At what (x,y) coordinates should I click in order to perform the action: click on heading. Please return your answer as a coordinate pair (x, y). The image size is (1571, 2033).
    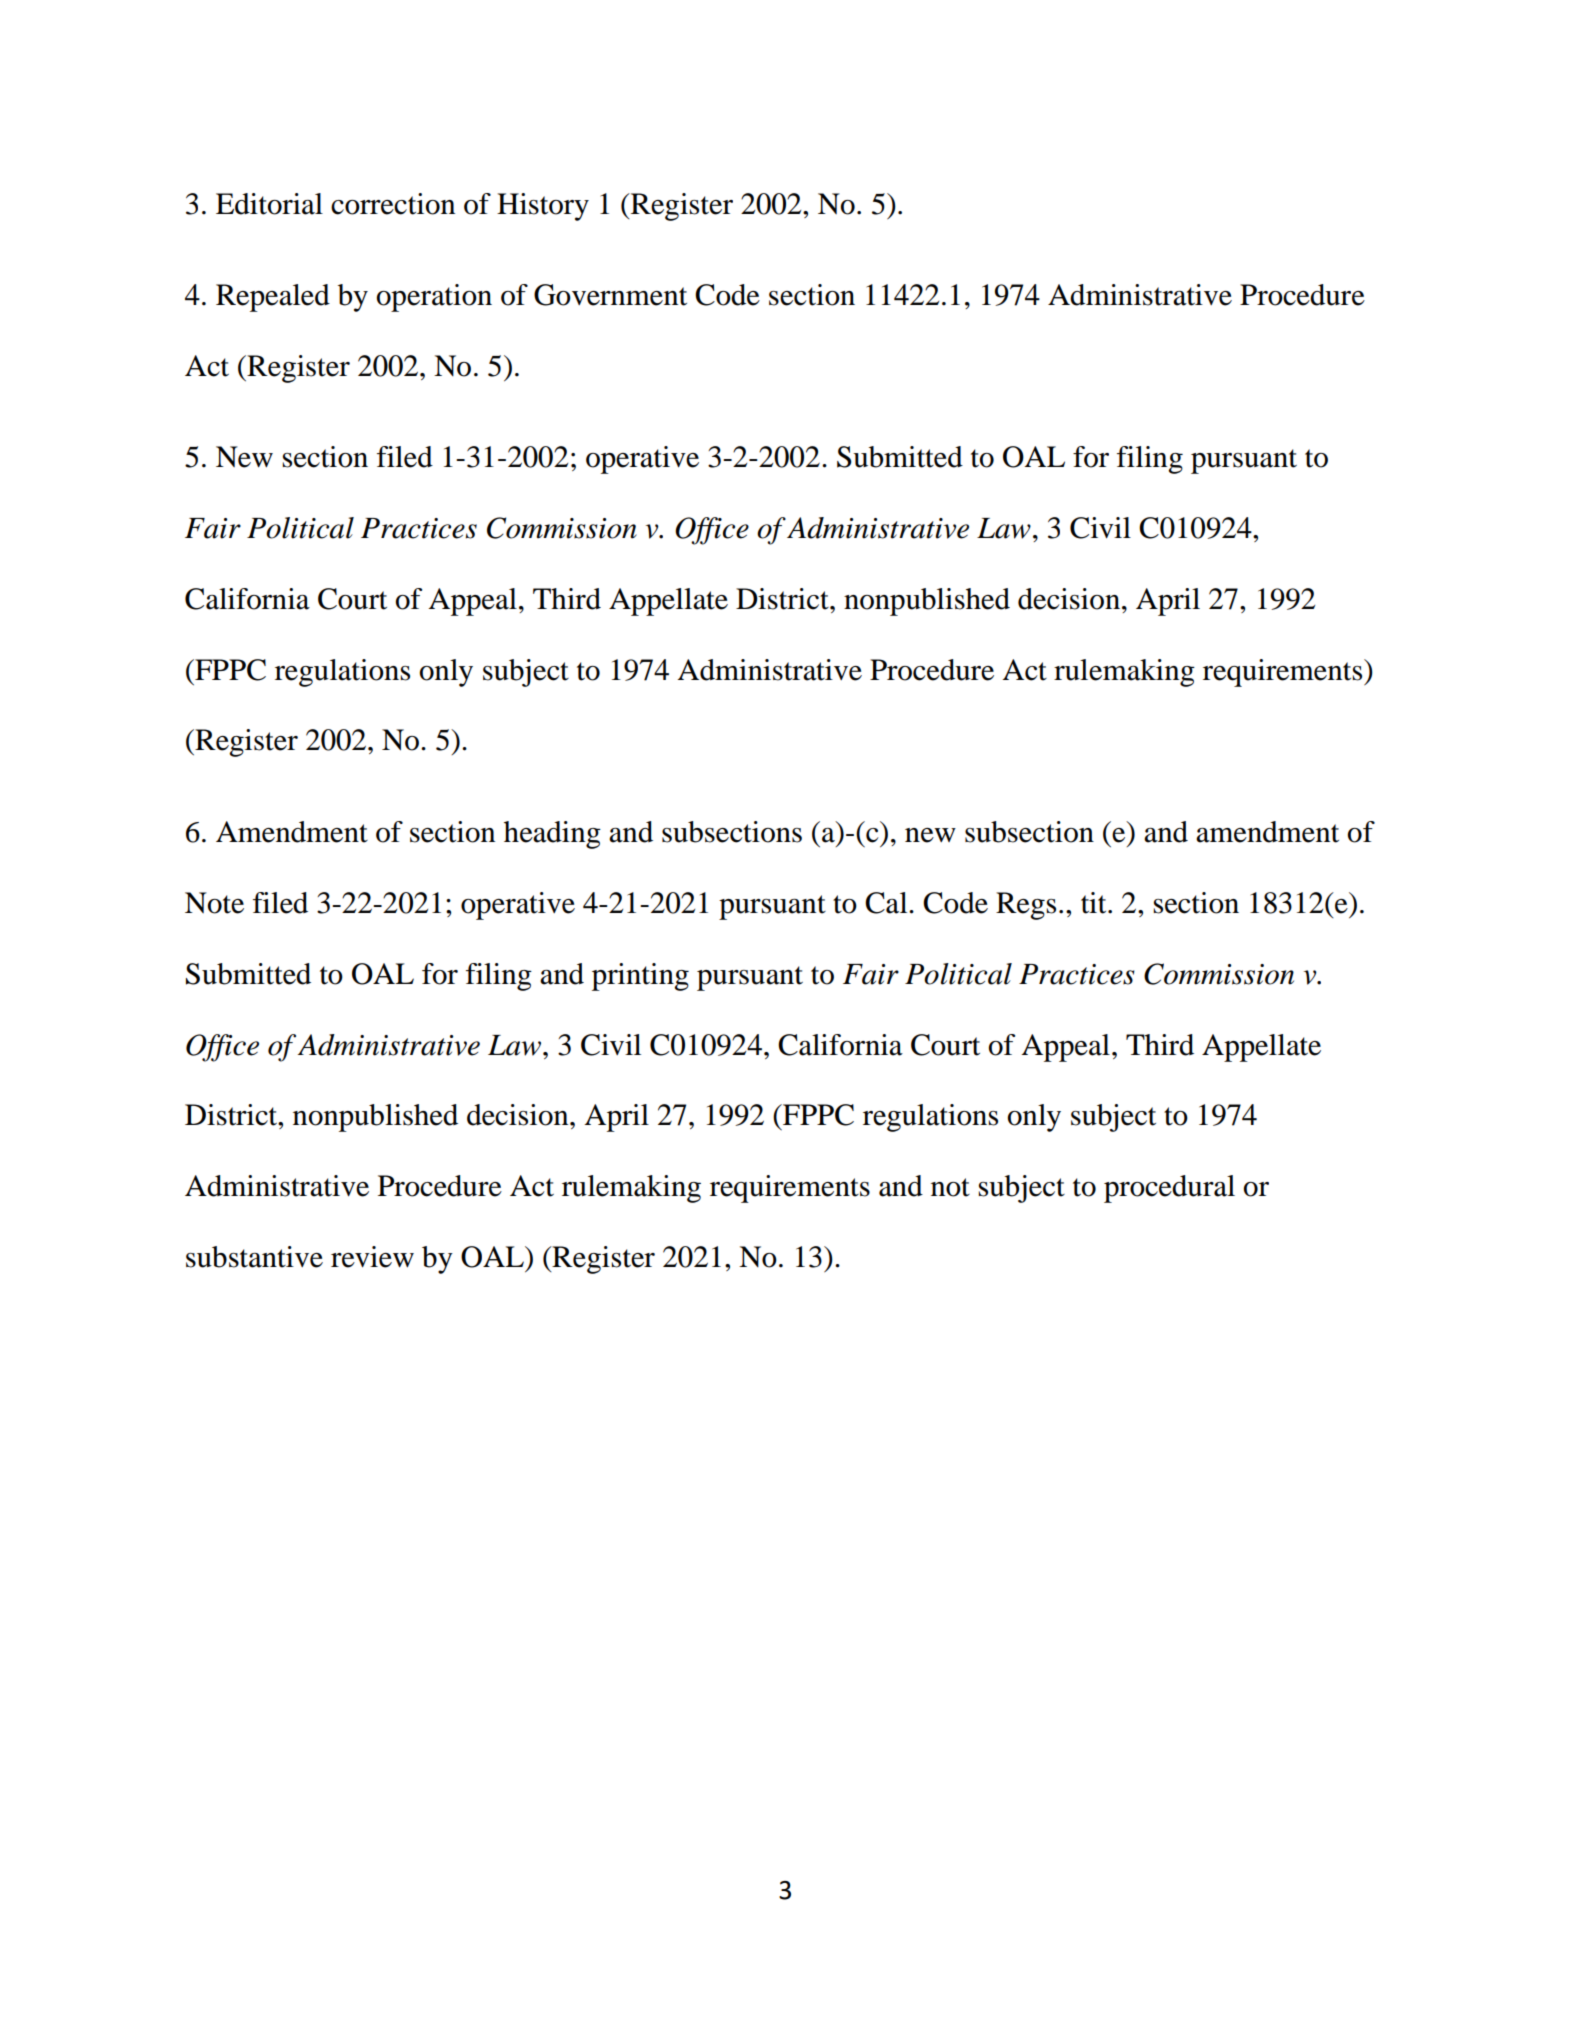
    Looking at the image, I should click on (552, 835).
